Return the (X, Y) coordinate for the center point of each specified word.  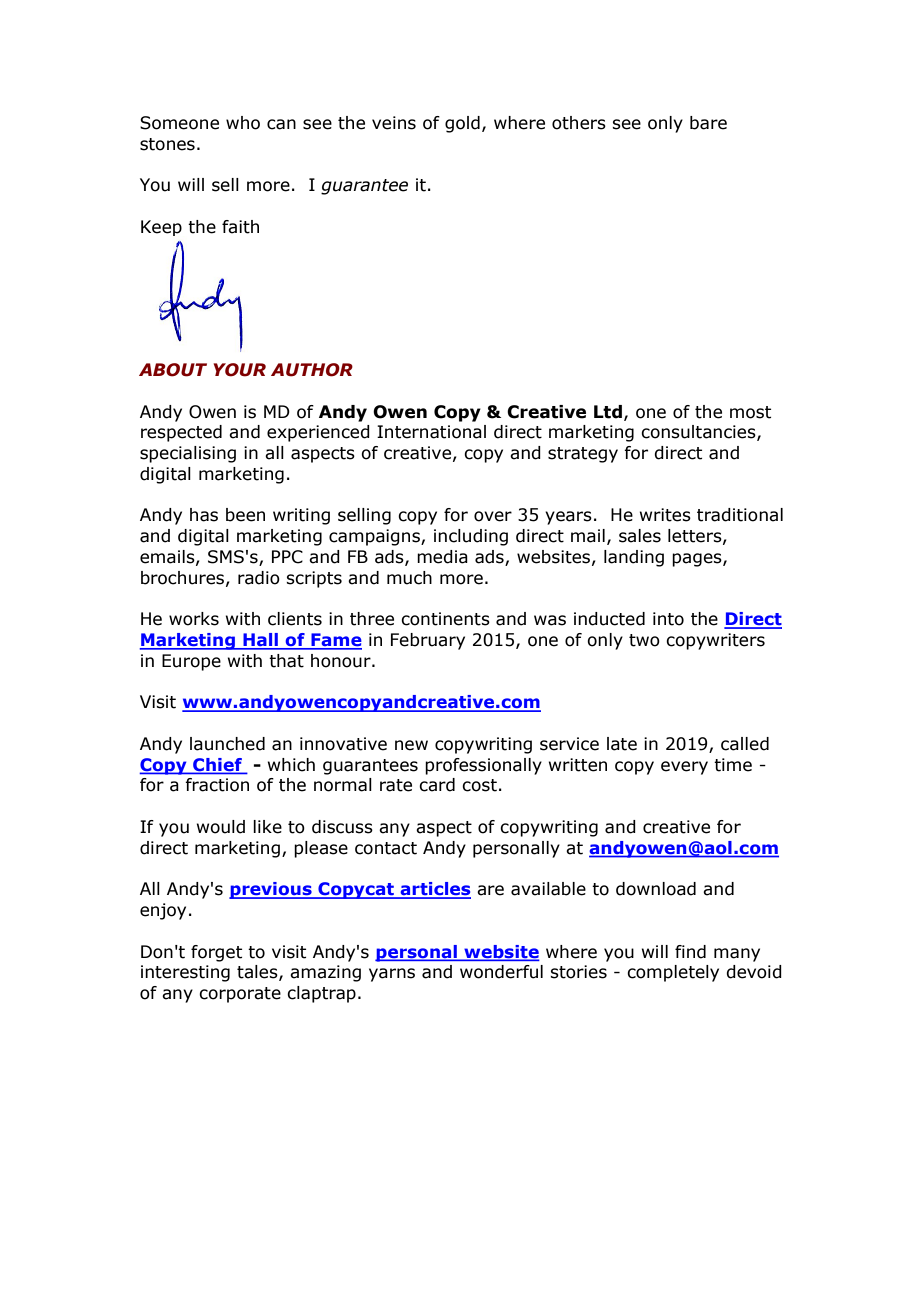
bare (708, 123)
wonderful (501, 972)
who (243, 123)
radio (259, 578)
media (442, 557)
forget (216, 953)
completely (673, 973)
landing (634, 558)
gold (462, 124)
